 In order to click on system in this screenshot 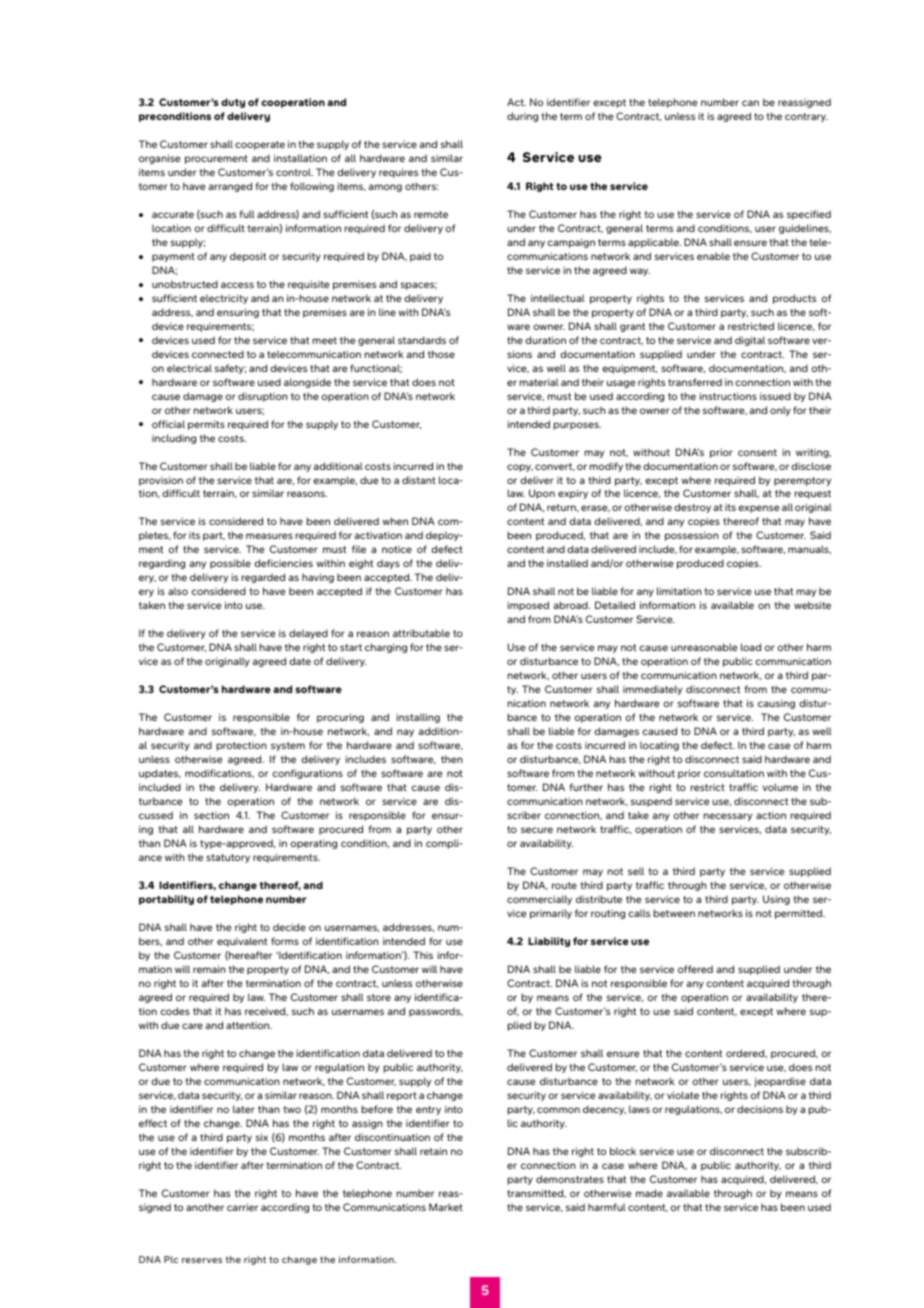, I will do `click(288, 746)`.
